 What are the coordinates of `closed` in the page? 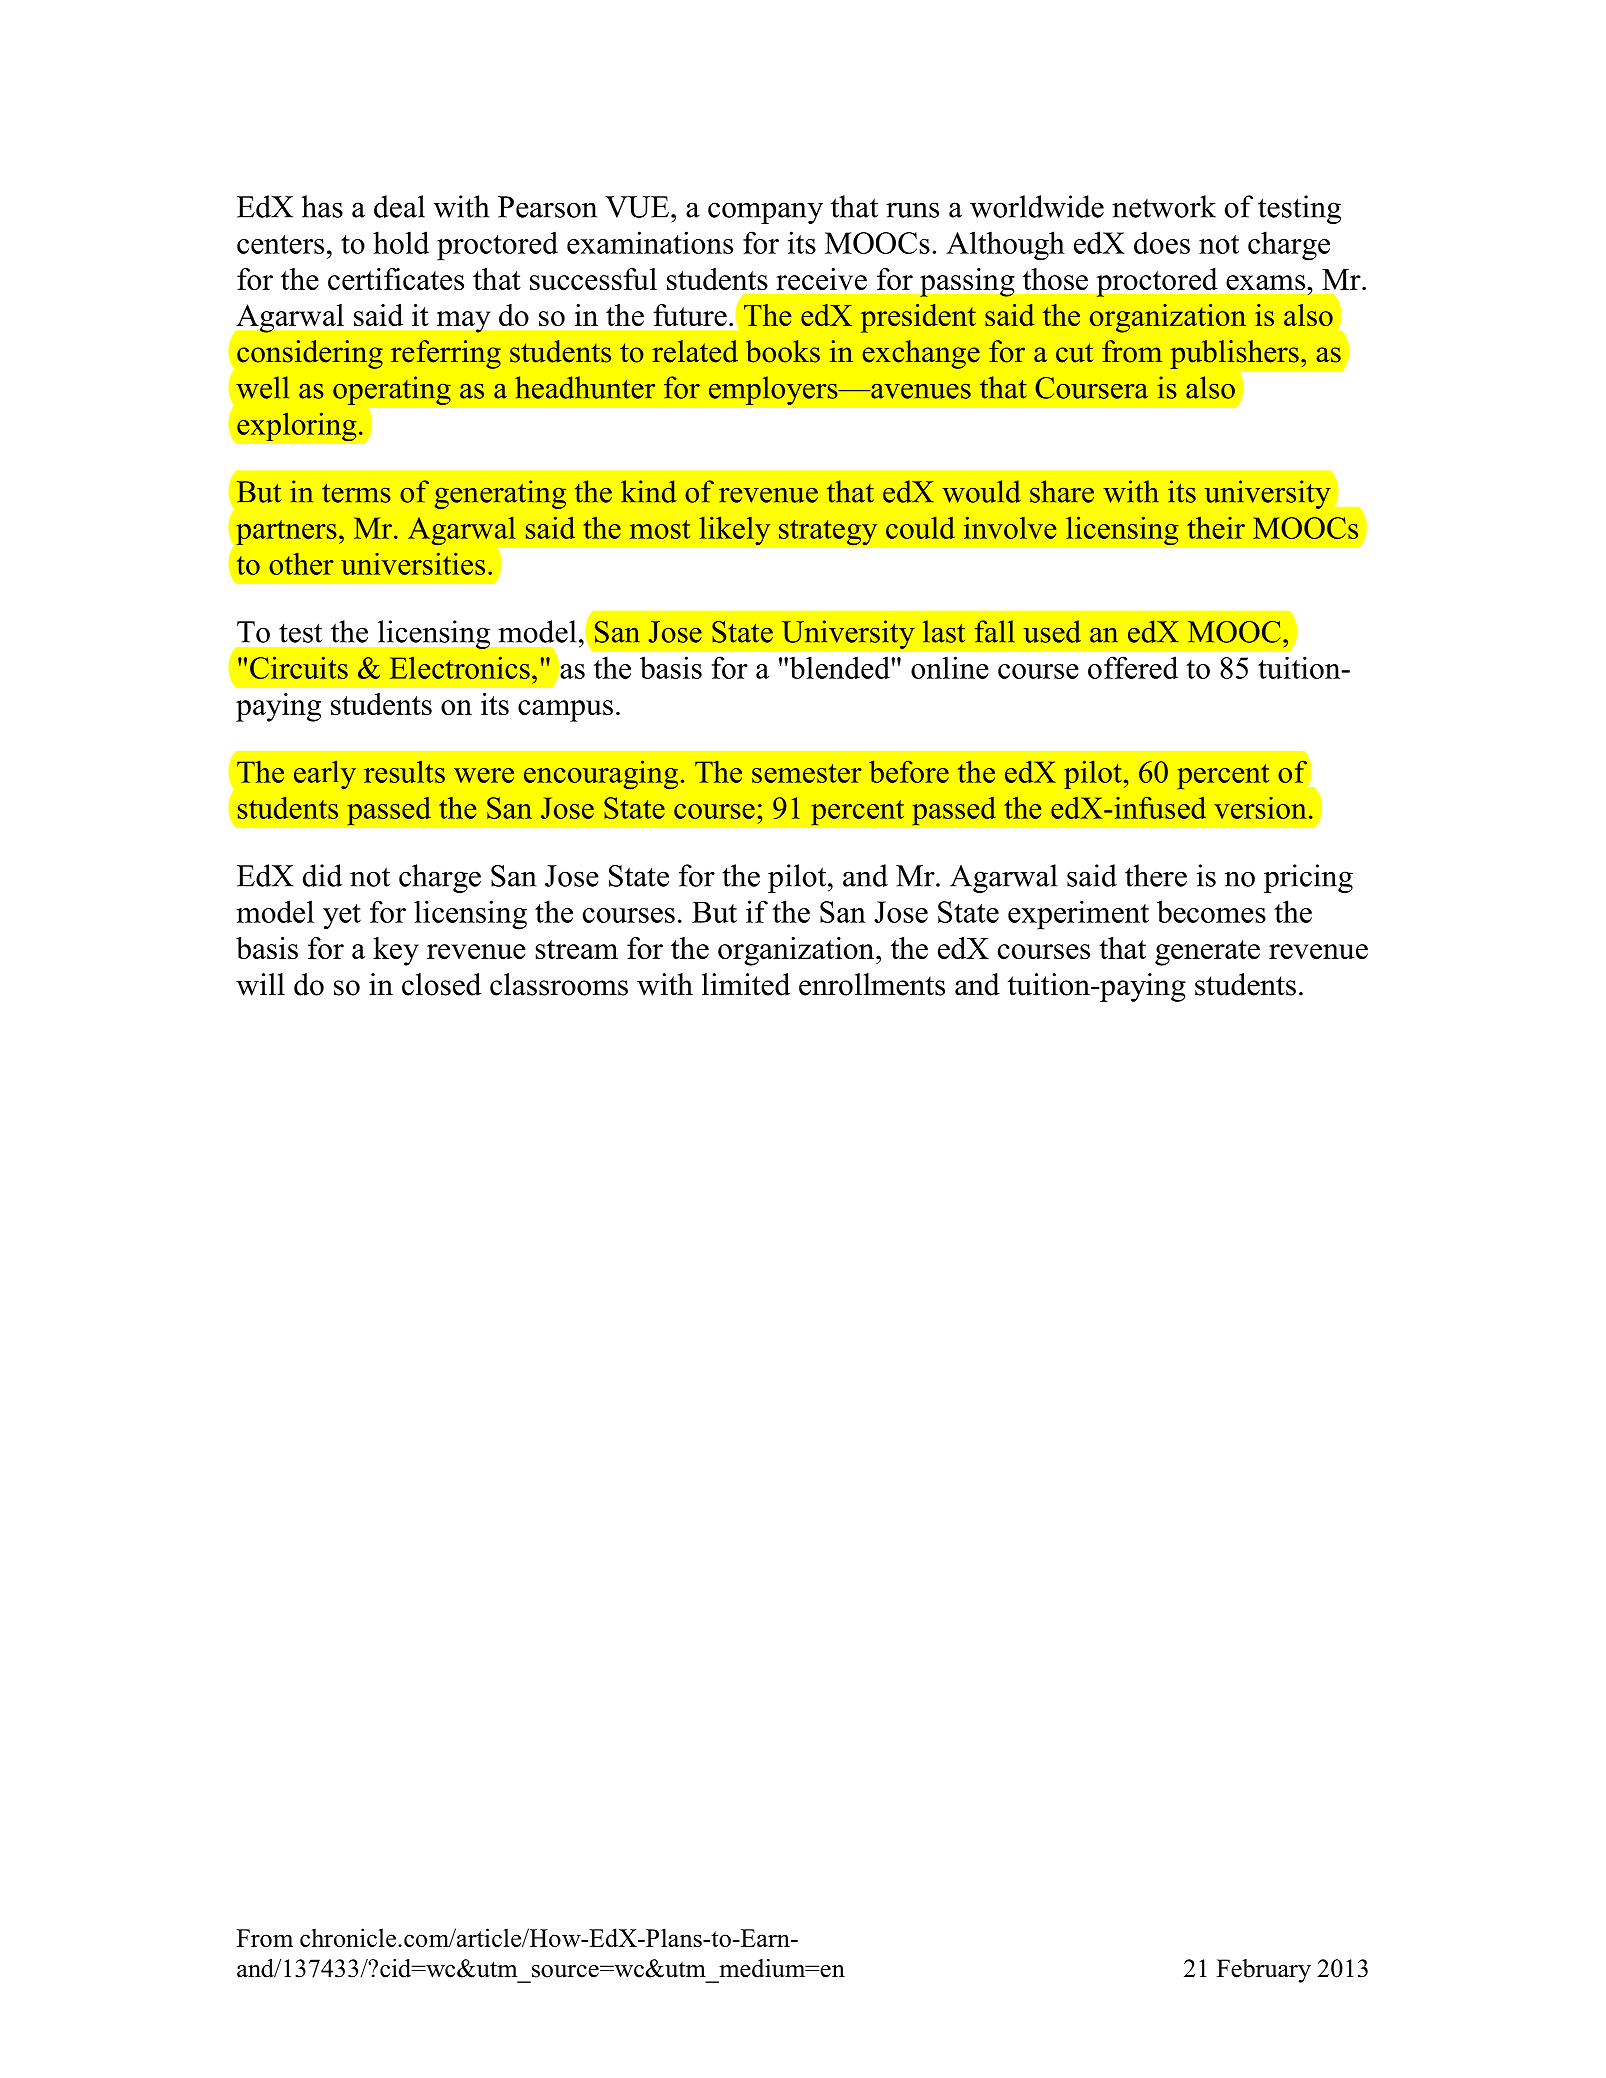 It's located at (441, 984).
